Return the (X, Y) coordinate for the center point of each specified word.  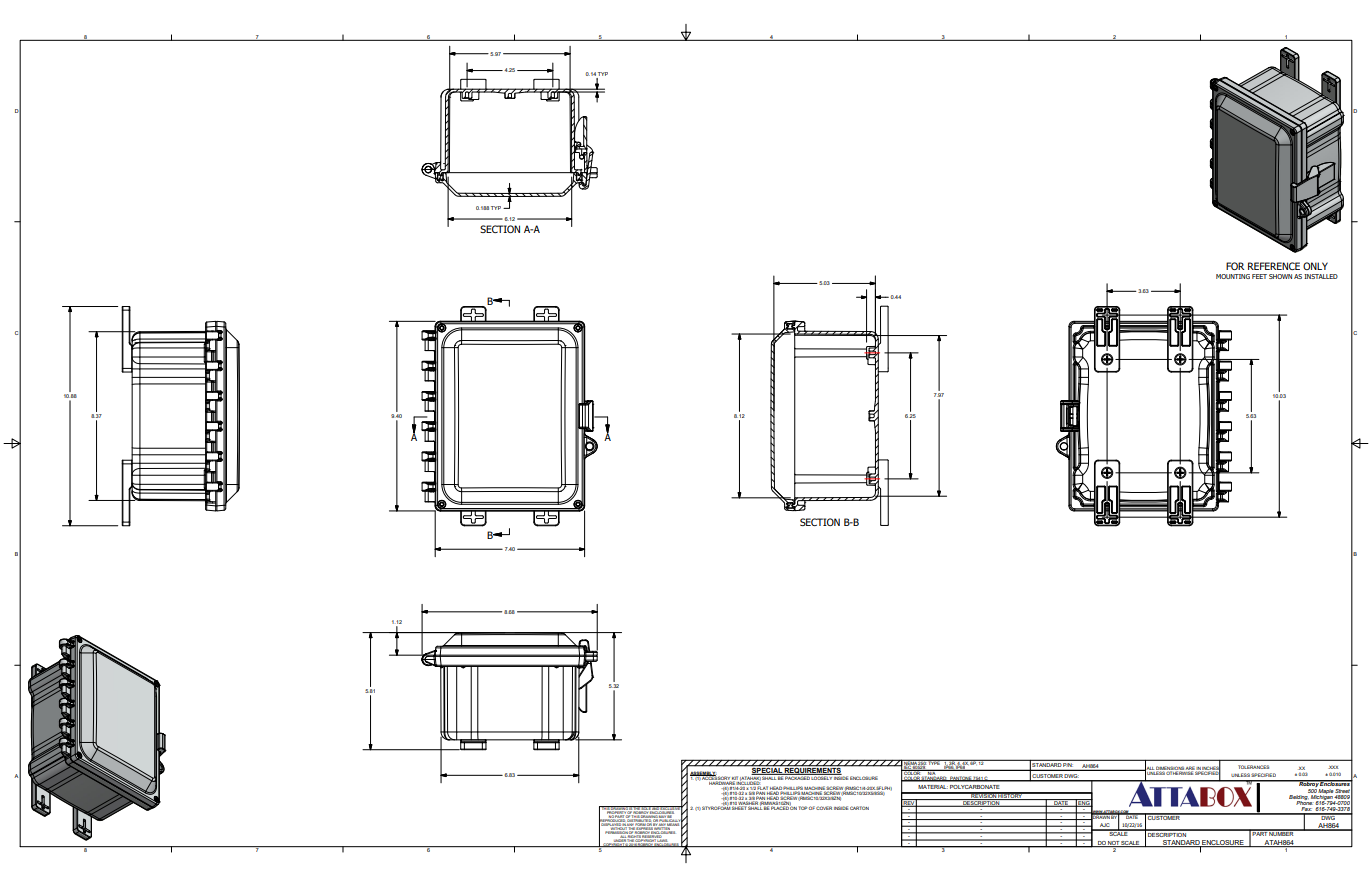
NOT (1114, 844)
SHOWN (1280, 276)
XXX (1333, 767)
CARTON (859, 808)
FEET (1259, 276)
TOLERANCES (1253, 767)
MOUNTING (1233, 276)
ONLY (1315, 266)
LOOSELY (822, 777)
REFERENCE (1274, 266)
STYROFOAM (716, 807)
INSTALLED (1321, 276)
